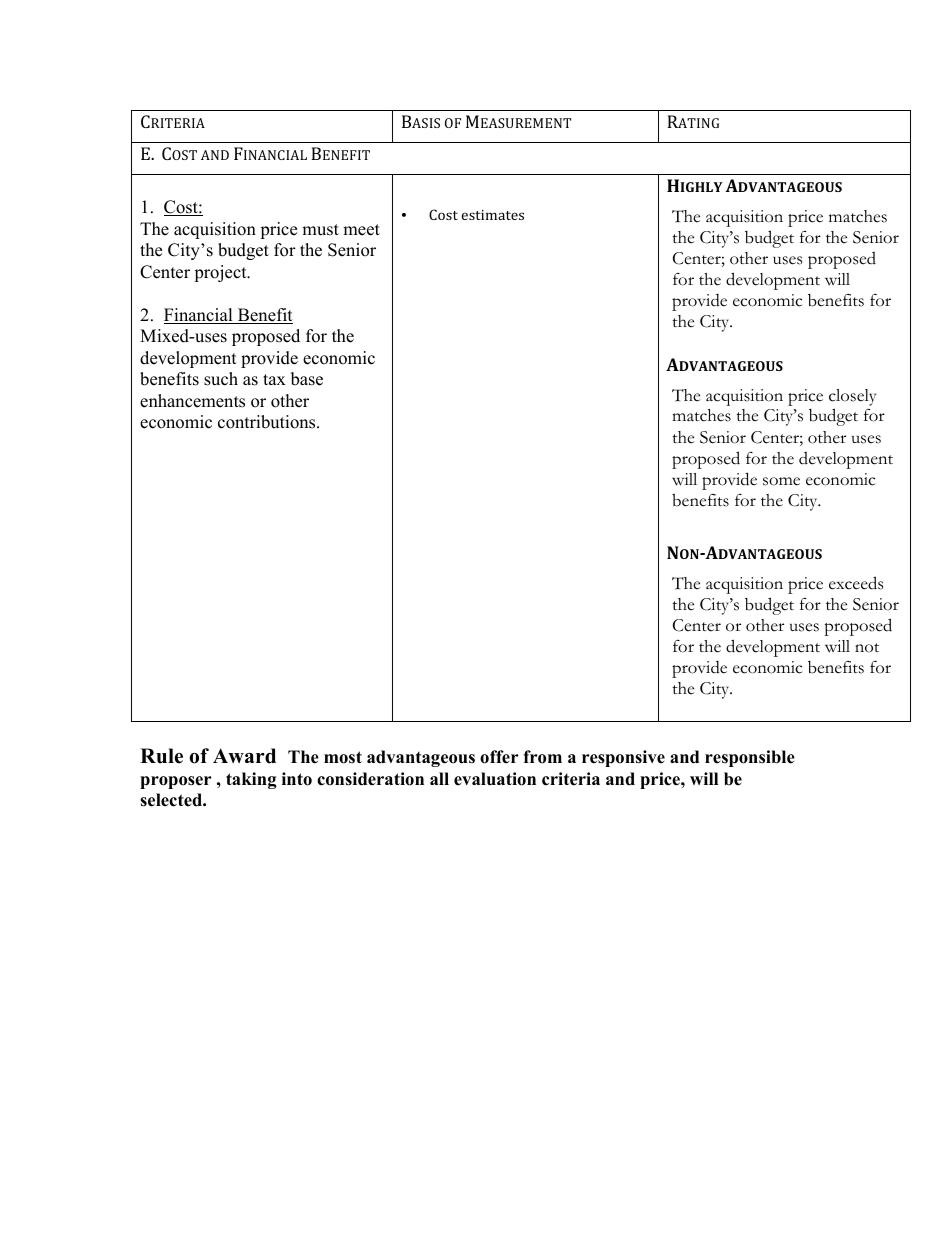  Describe the element at coordinates (856, 583) in the page. I see `exceeds` at that location.
